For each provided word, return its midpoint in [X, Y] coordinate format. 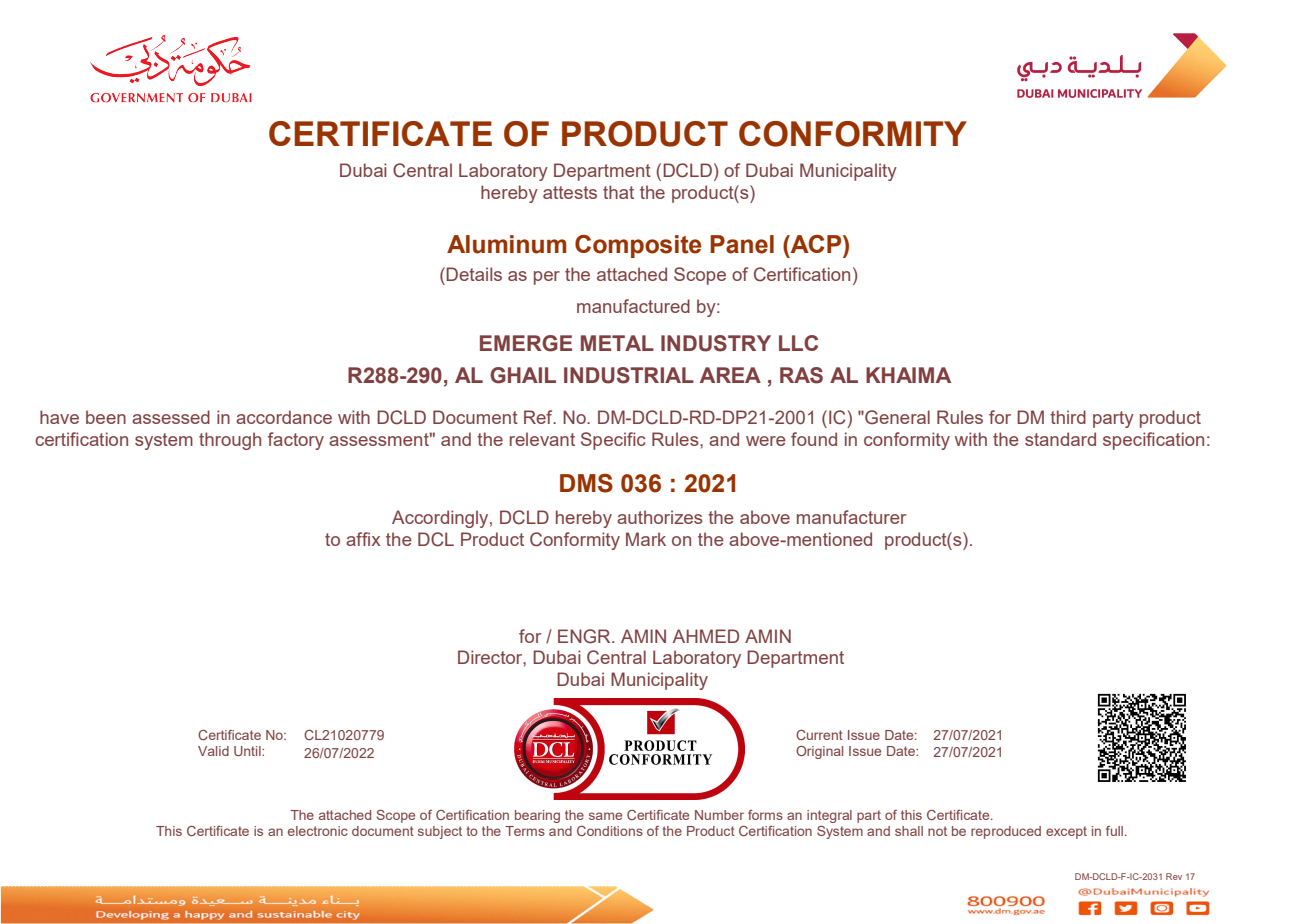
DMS [586, 483]
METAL [617, 343]
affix [363, 539]
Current [819, 735]
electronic [318, 831]
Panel [742, 244]
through [230, 441]
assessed [171, 417]
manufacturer [851, 517]
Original [819, 752]
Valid [213, 751]
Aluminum [506, 244]
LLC [798, 343]
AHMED [706, 636]
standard [1060, 439]
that [618, 192]
